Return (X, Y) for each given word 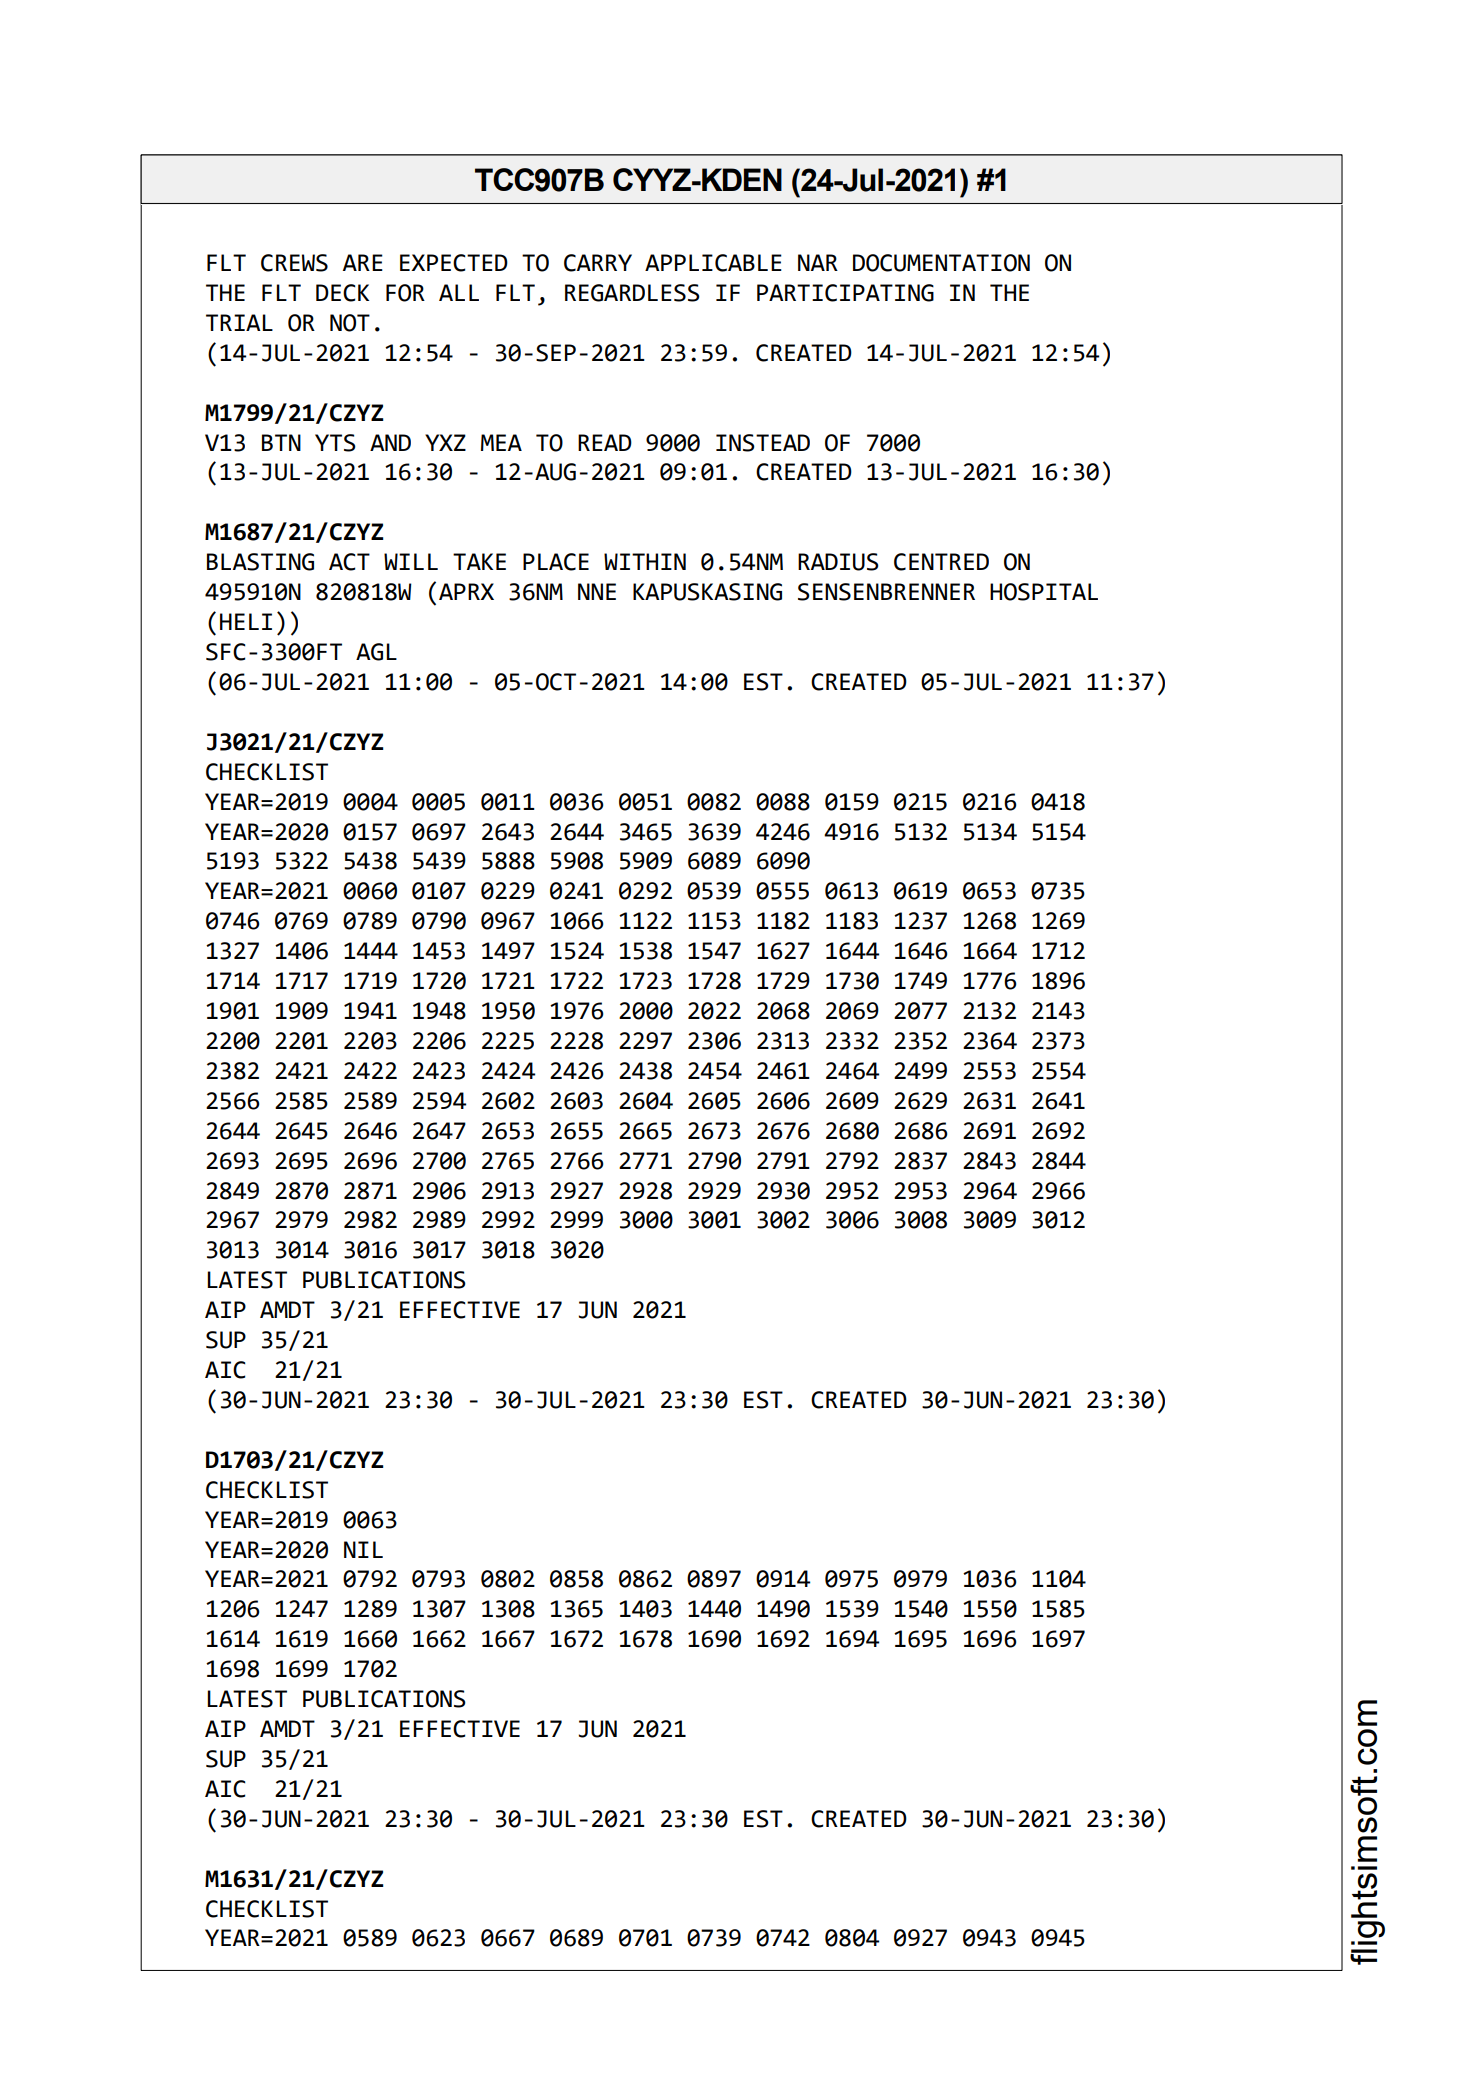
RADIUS (838, 562)
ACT (349, 562)
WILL (411, 561)
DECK (342, 293)
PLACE (556, 562)
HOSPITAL (1044, 592)
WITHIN (645, 561)
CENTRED (941, 562)
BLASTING (260, 562)
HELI (246, 621)
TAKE (479, 561)
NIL (363, 1549)
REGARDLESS (632, 293)
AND (390, 442)
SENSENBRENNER (886, 592)
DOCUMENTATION (941, 263)
